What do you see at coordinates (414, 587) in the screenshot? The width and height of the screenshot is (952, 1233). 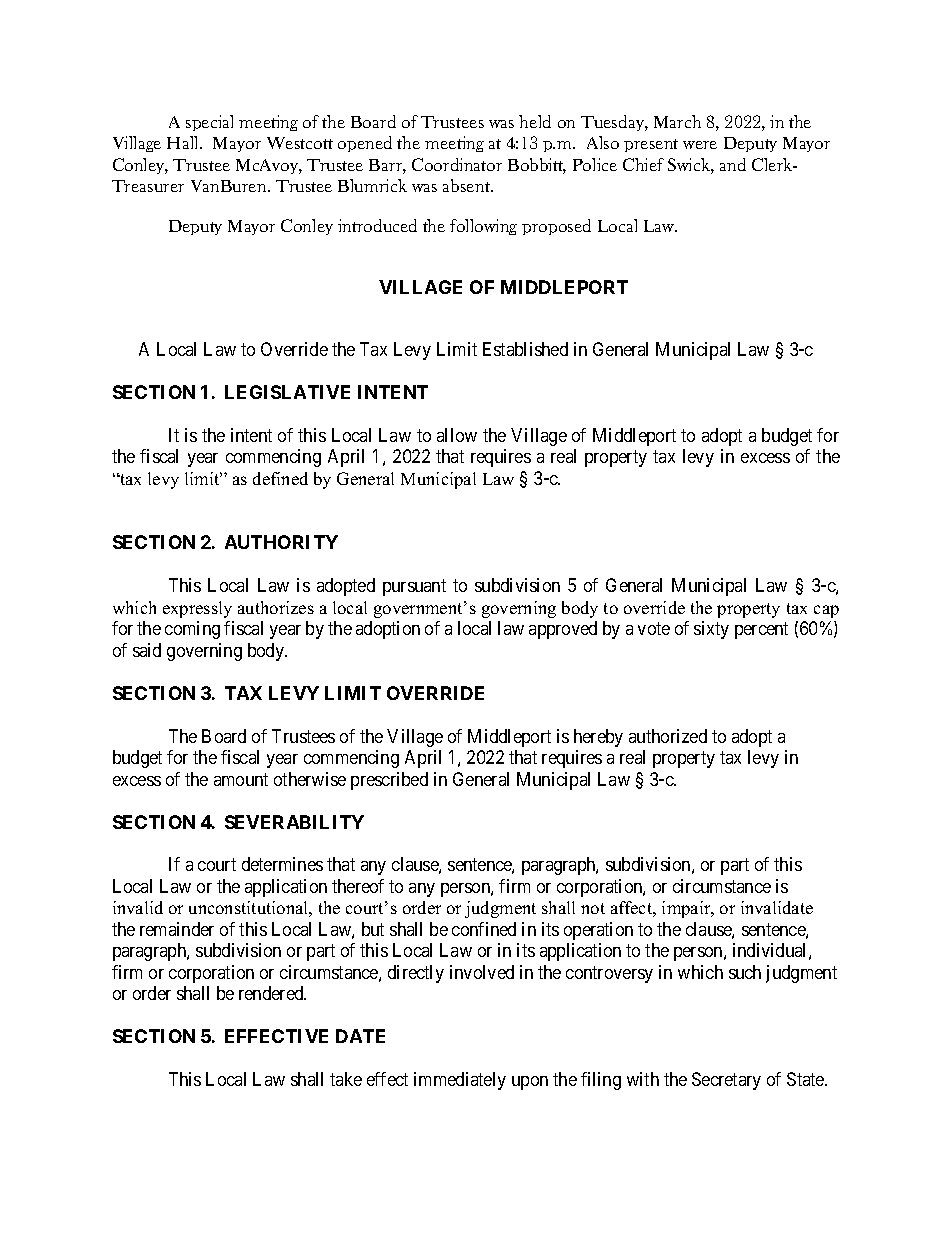 I see `pursuant` at bounding box center [414, 587].
